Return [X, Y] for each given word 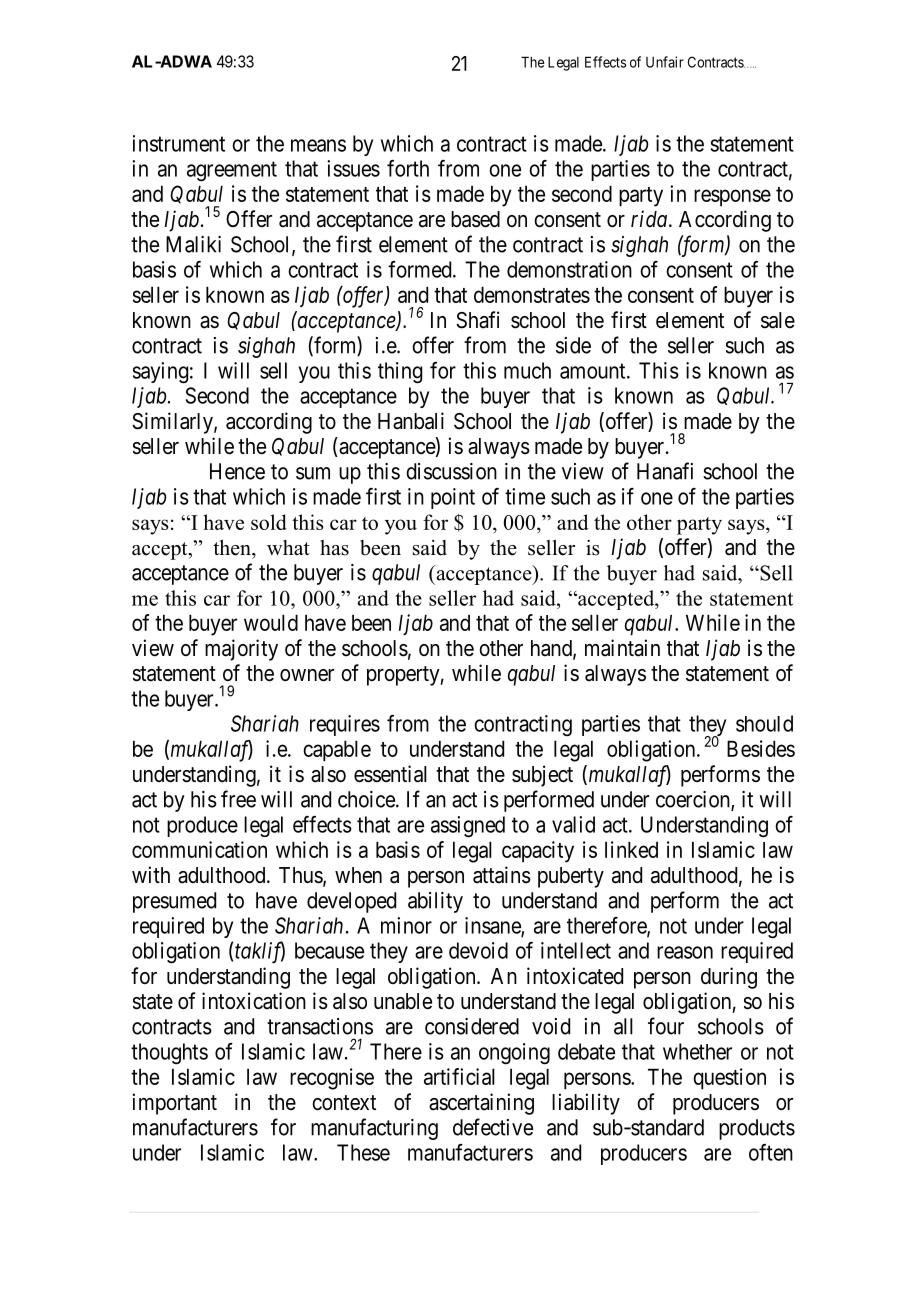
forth [408, 168]
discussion [451, 471]
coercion [694, 800]
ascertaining [481, 1104]
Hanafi [665, 471]
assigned [468, 827]
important [174, 1104]
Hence [237, 471]
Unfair [665, 62]
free [238, 799]
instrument [179, 143]
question [729, 1079]
